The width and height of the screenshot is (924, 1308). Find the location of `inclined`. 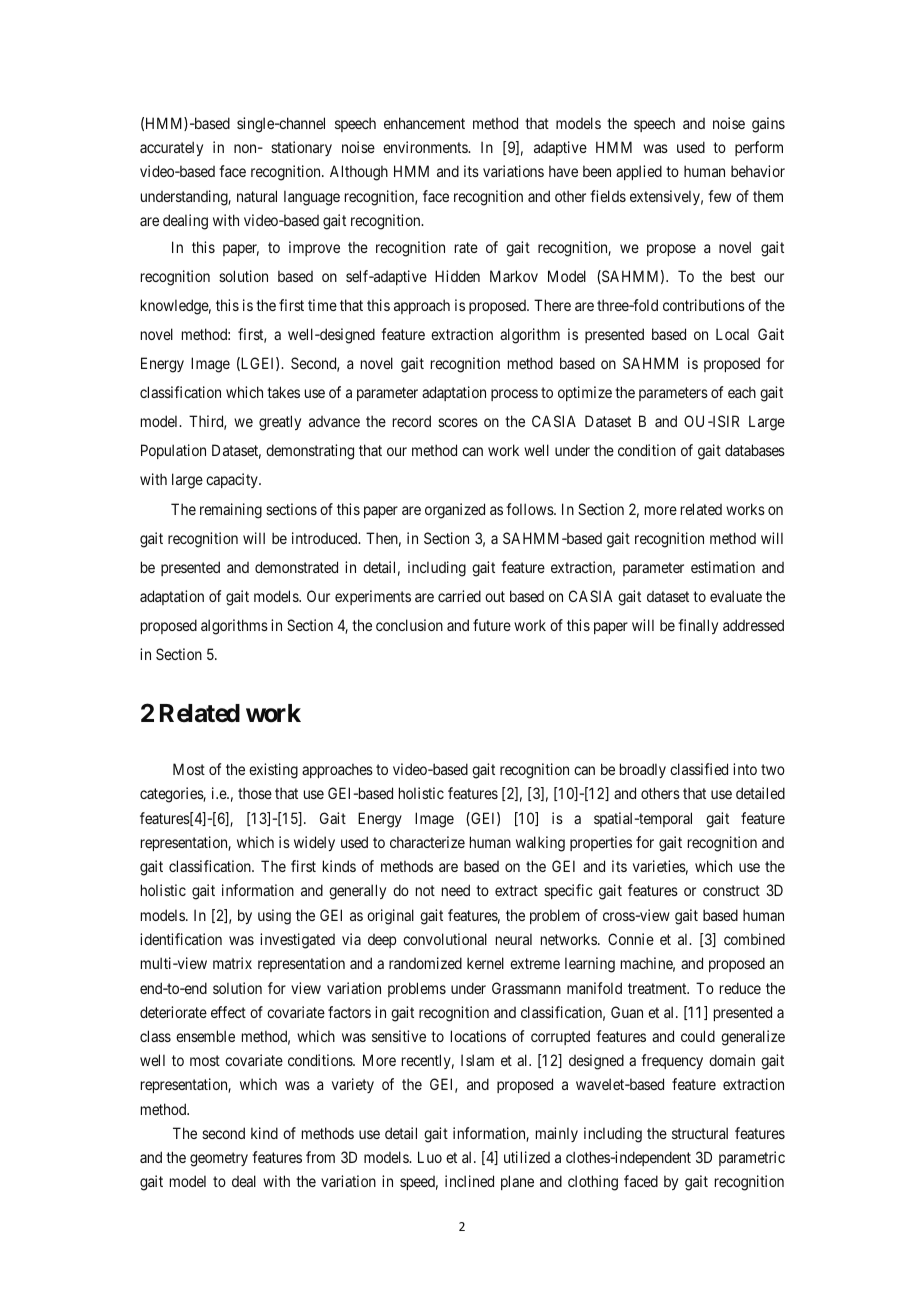

inclined is located at coordinates (469, 1181).
